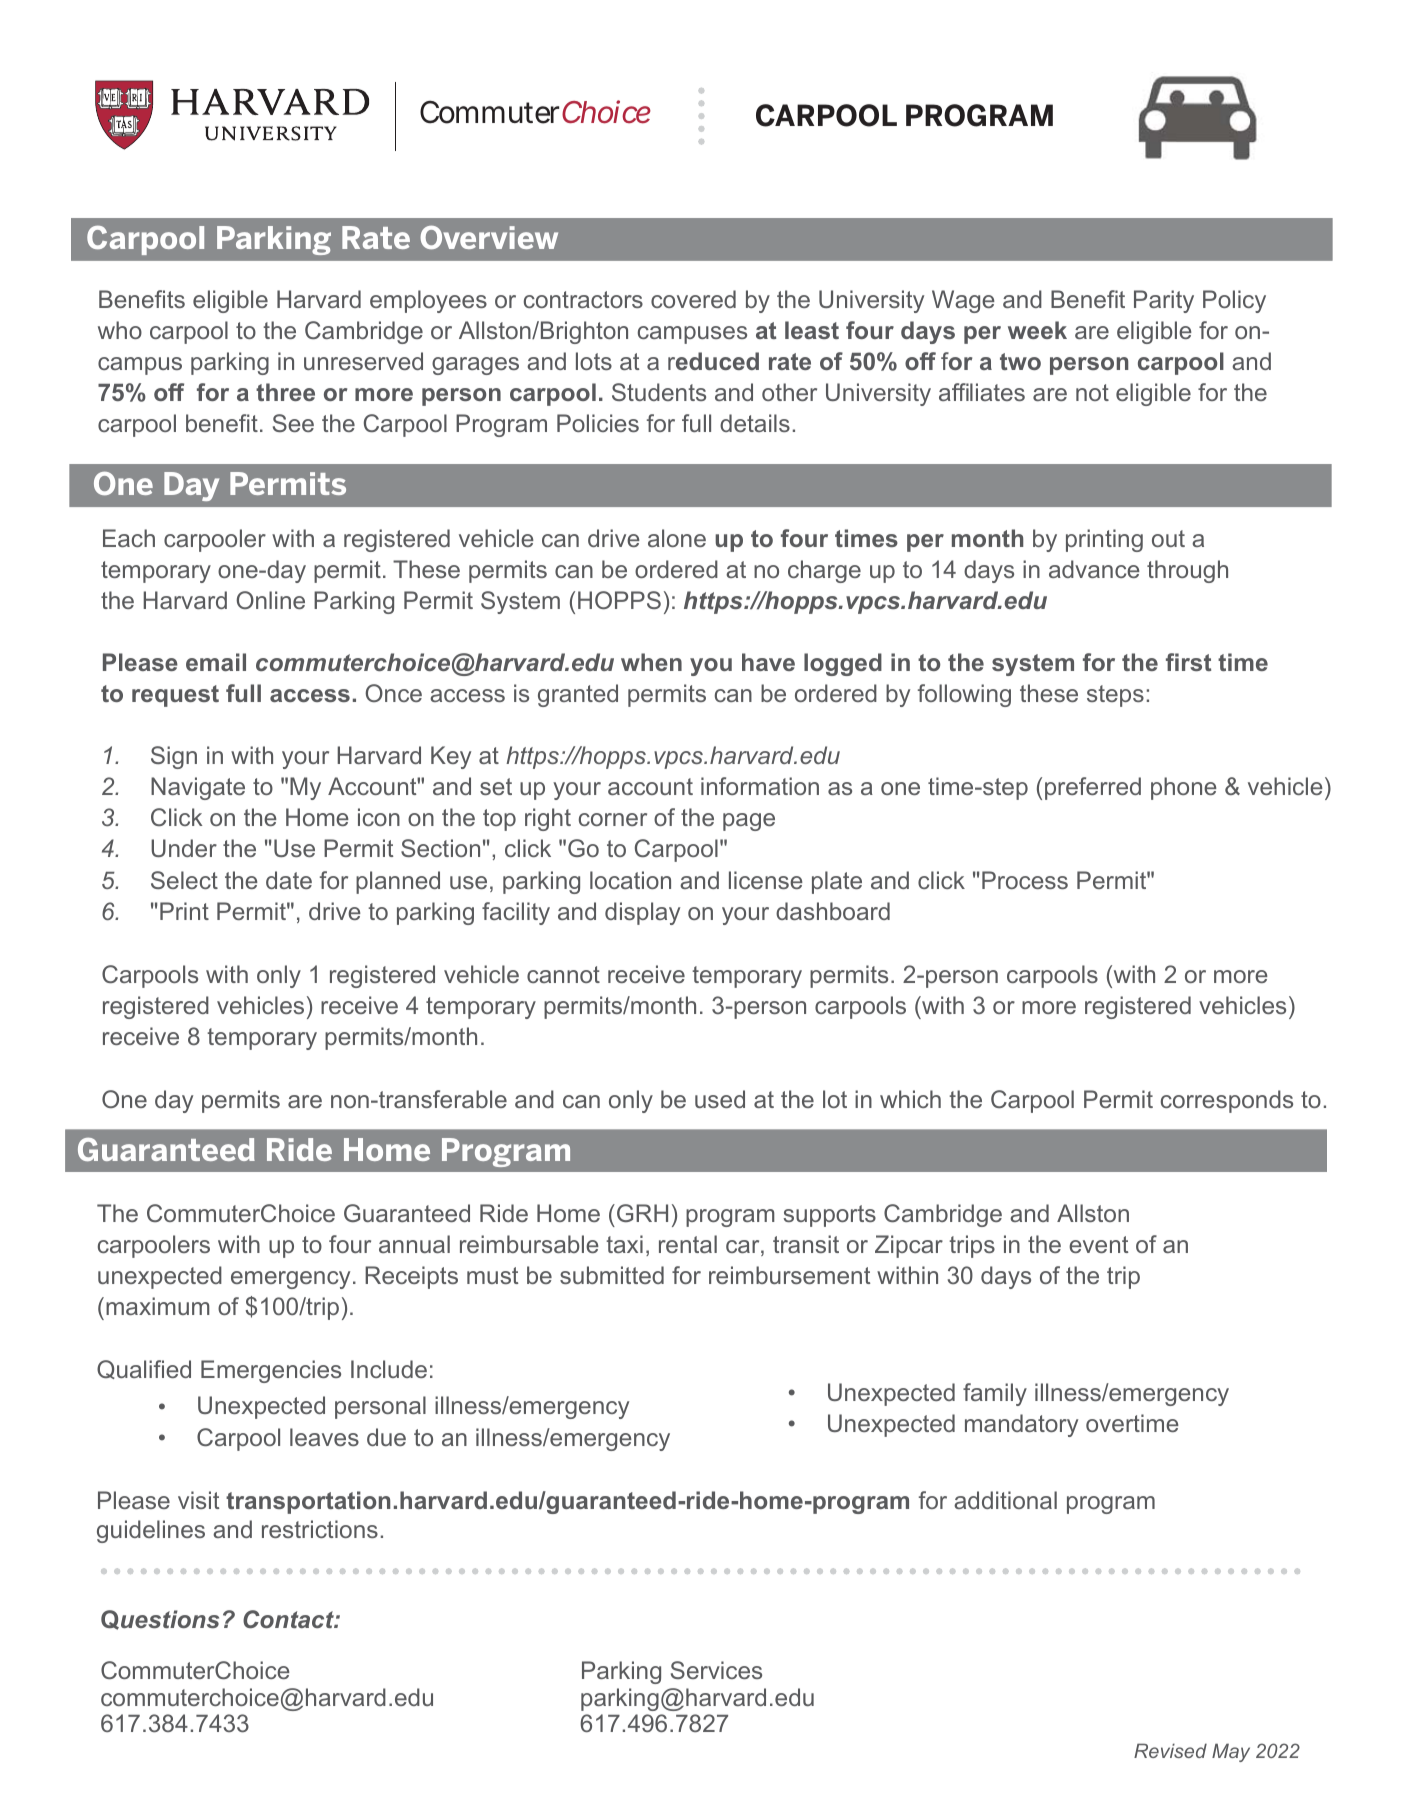 This screenshot has height=1813, width=1401. What do you see at coordinates (120, 330) in the screenshot?
I see `who` at bounding box center [120, 330].
